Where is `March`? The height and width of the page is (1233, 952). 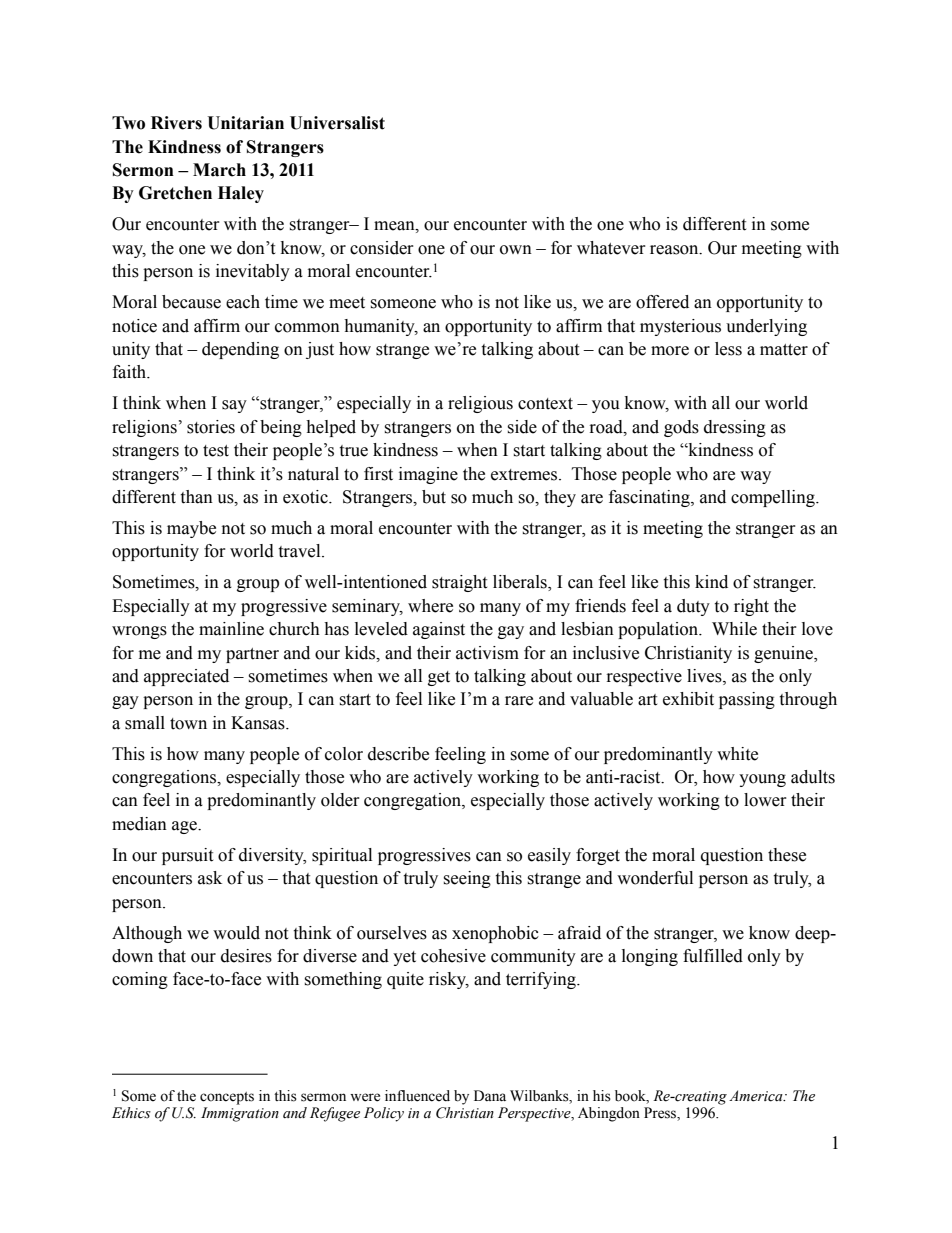 March is located at coordinates (219, 170).
